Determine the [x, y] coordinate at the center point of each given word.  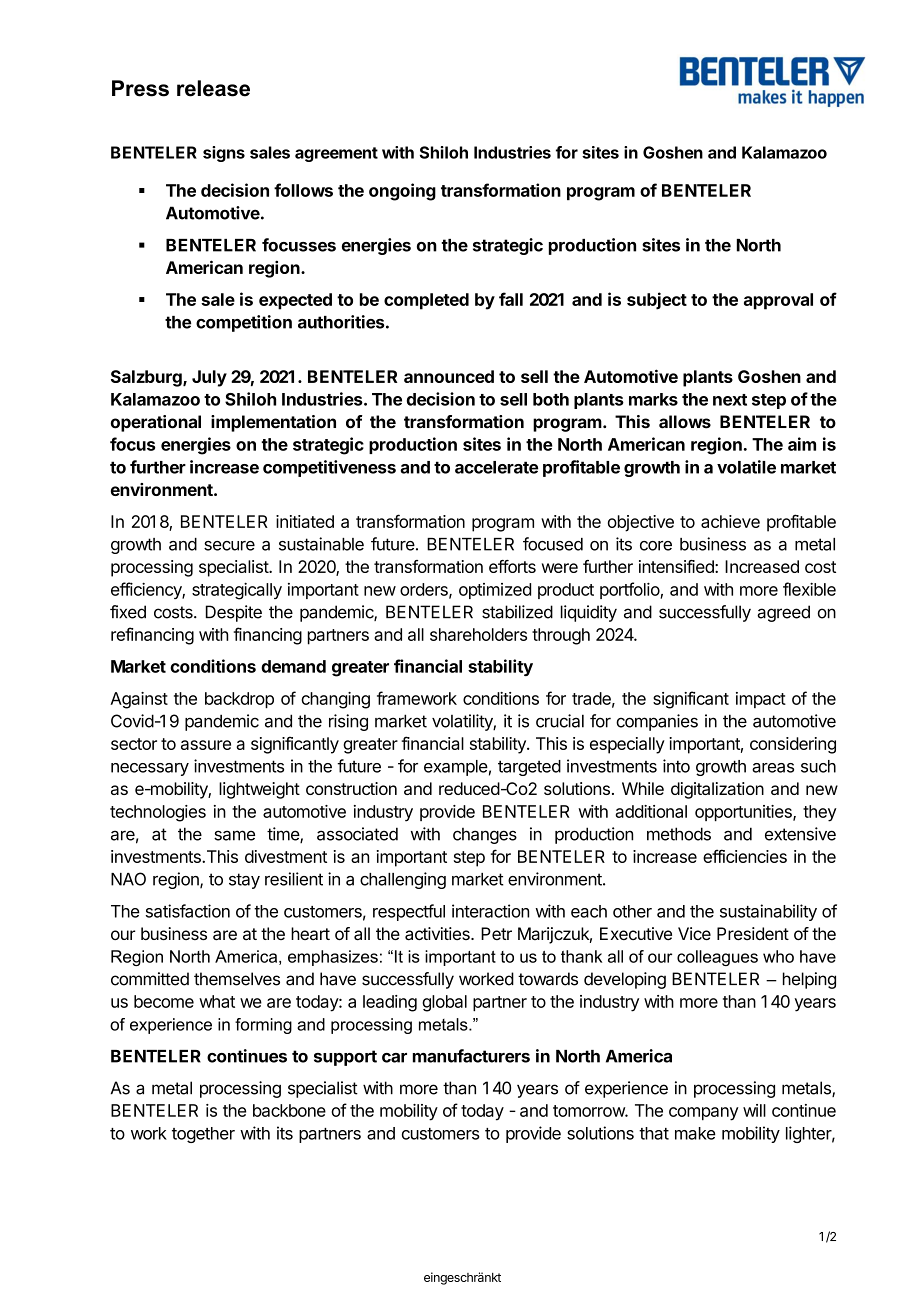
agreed [783, 613]
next [730, 400]
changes [485, 836]
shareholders [478, 634]
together [203, 1135]
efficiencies [745, 856]
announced [449, 376]
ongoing [402, 192]
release [213, 88]
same [234, 835]
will [754, 1110]
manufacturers [471, 1056]
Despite [234, 613]
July [209, 378]
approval [778, 301]
